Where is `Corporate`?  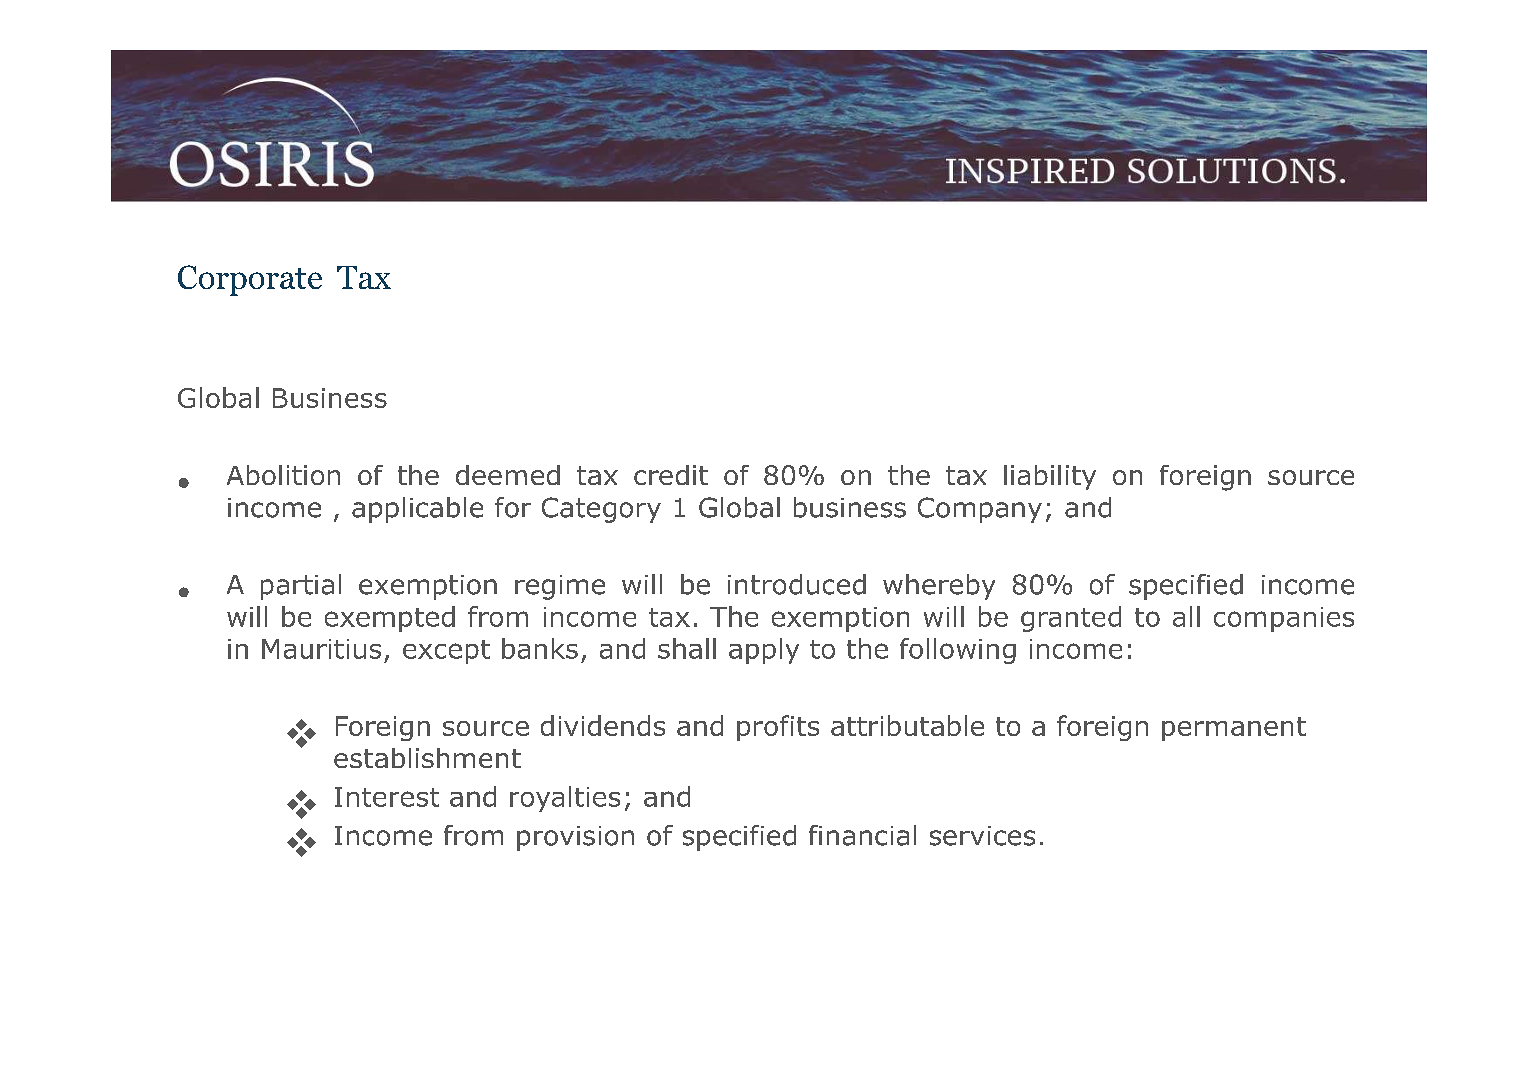
Corporate is located at coordinates (250, 280).
